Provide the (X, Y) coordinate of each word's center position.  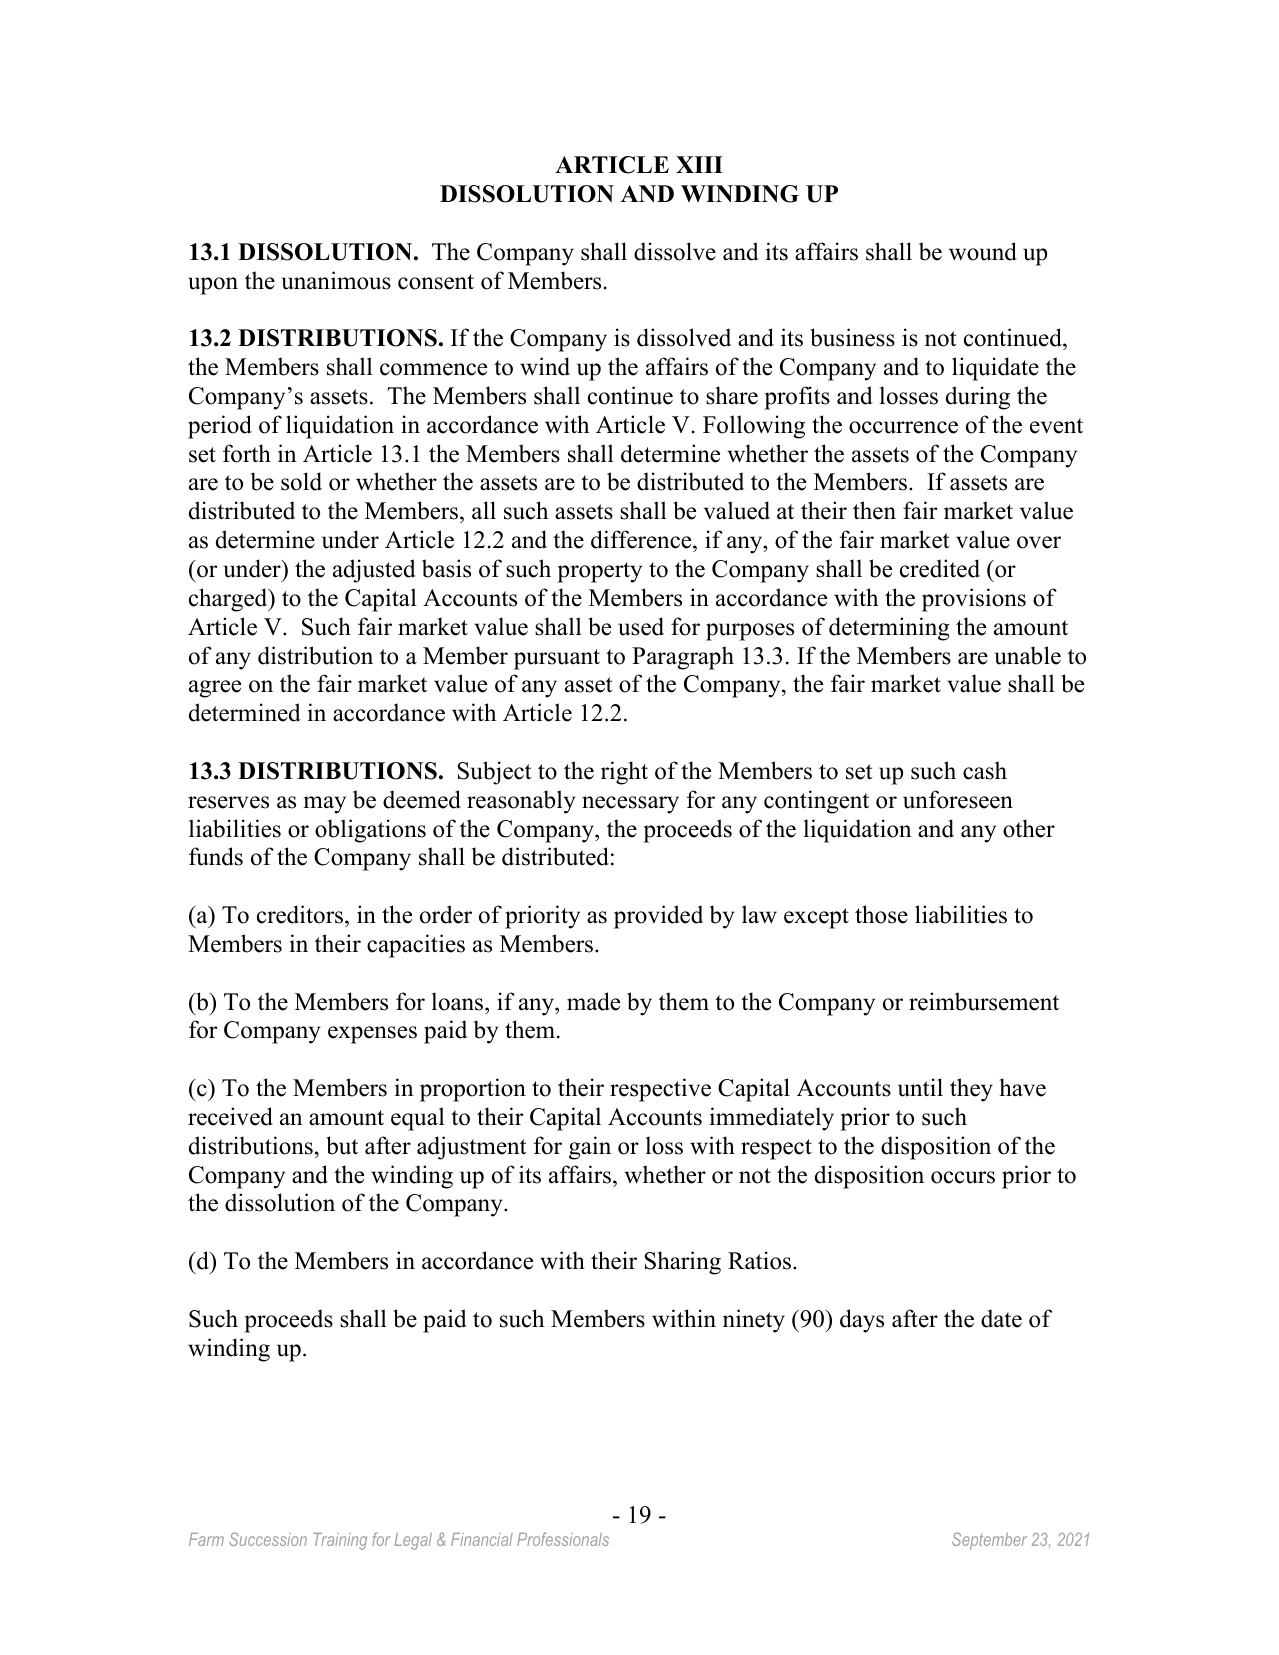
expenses (372, 1035)
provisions (974, 600)
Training (340, 1541)
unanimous (336, 280)
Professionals (563, 1539)
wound (983, 251)
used (641, 626)
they (971, 1090)
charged (229, 600)
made (593, 1001)
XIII (699, 164)
